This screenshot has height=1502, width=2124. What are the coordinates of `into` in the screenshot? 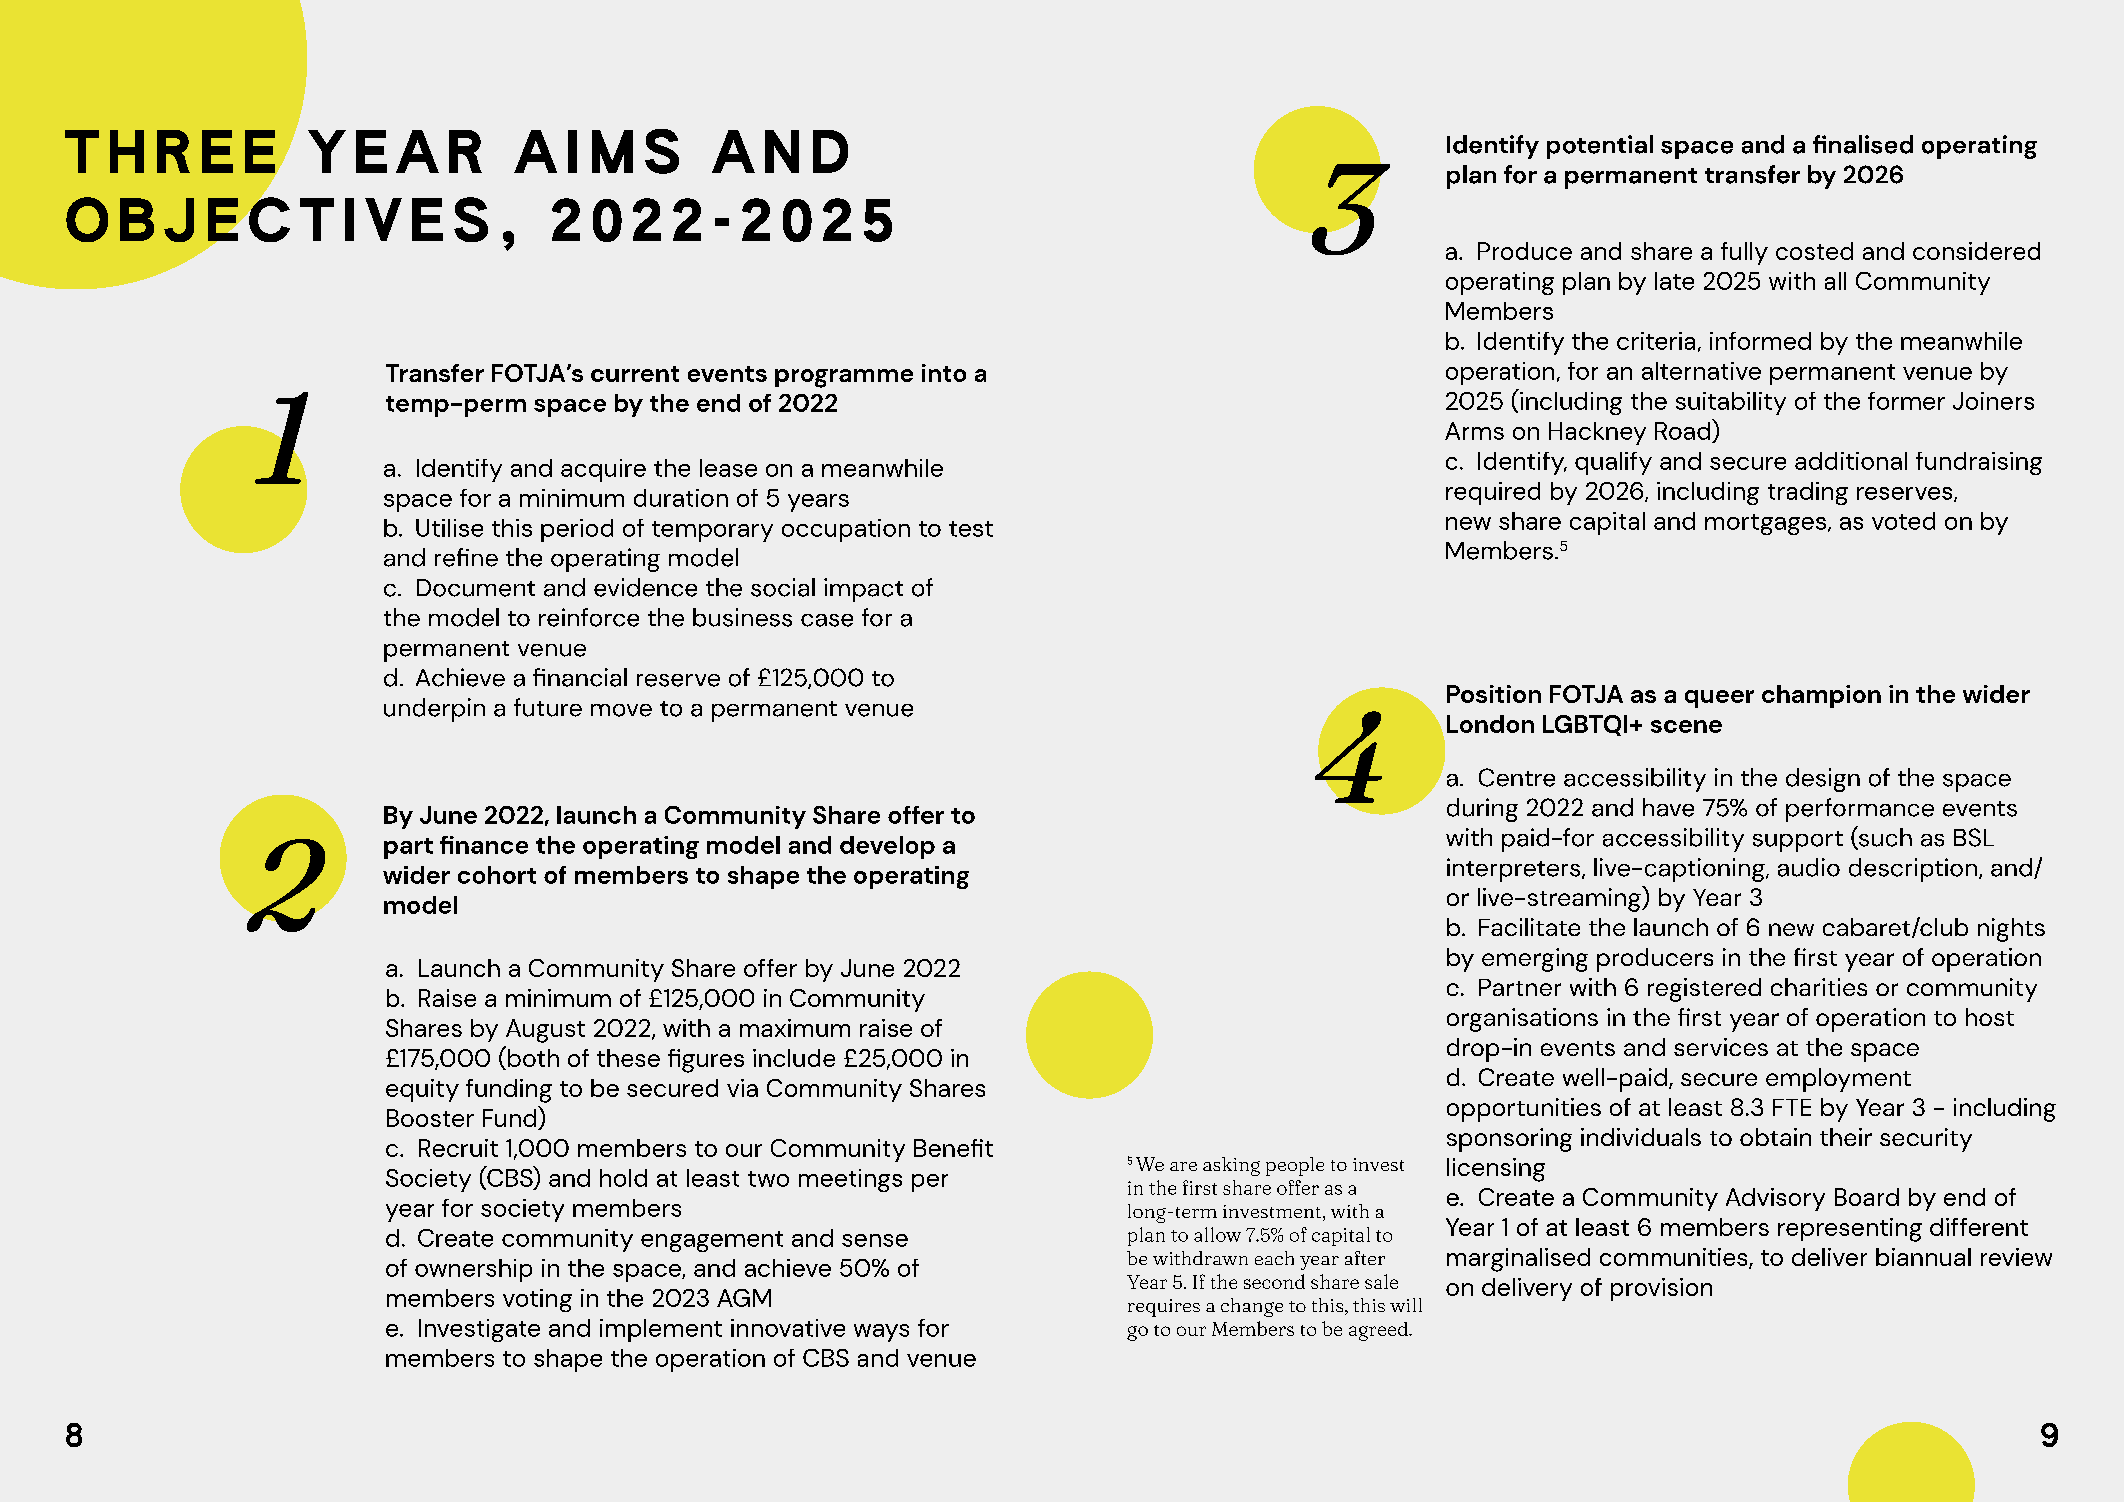 It's located at (944, 373).
